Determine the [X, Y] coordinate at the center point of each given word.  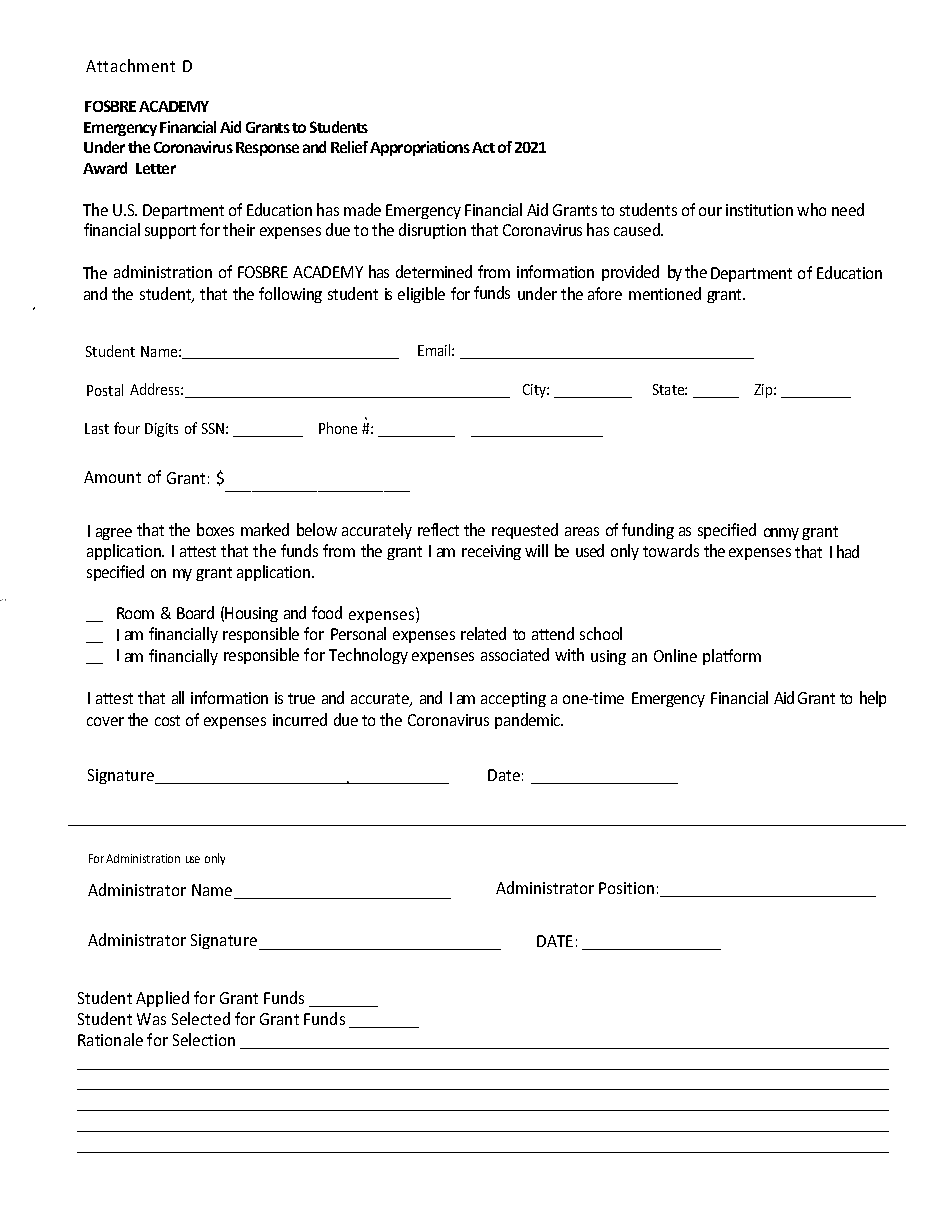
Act [483, 147]
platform [732, 657]
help [873, 699]
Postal [105, 390]
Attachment [130, 65]
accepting [513, 699]
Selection [204, 1039]
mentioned [665, 293]
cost [167, 720]
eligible [421, 295]
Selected [201, 1018]
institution [759, 210]
